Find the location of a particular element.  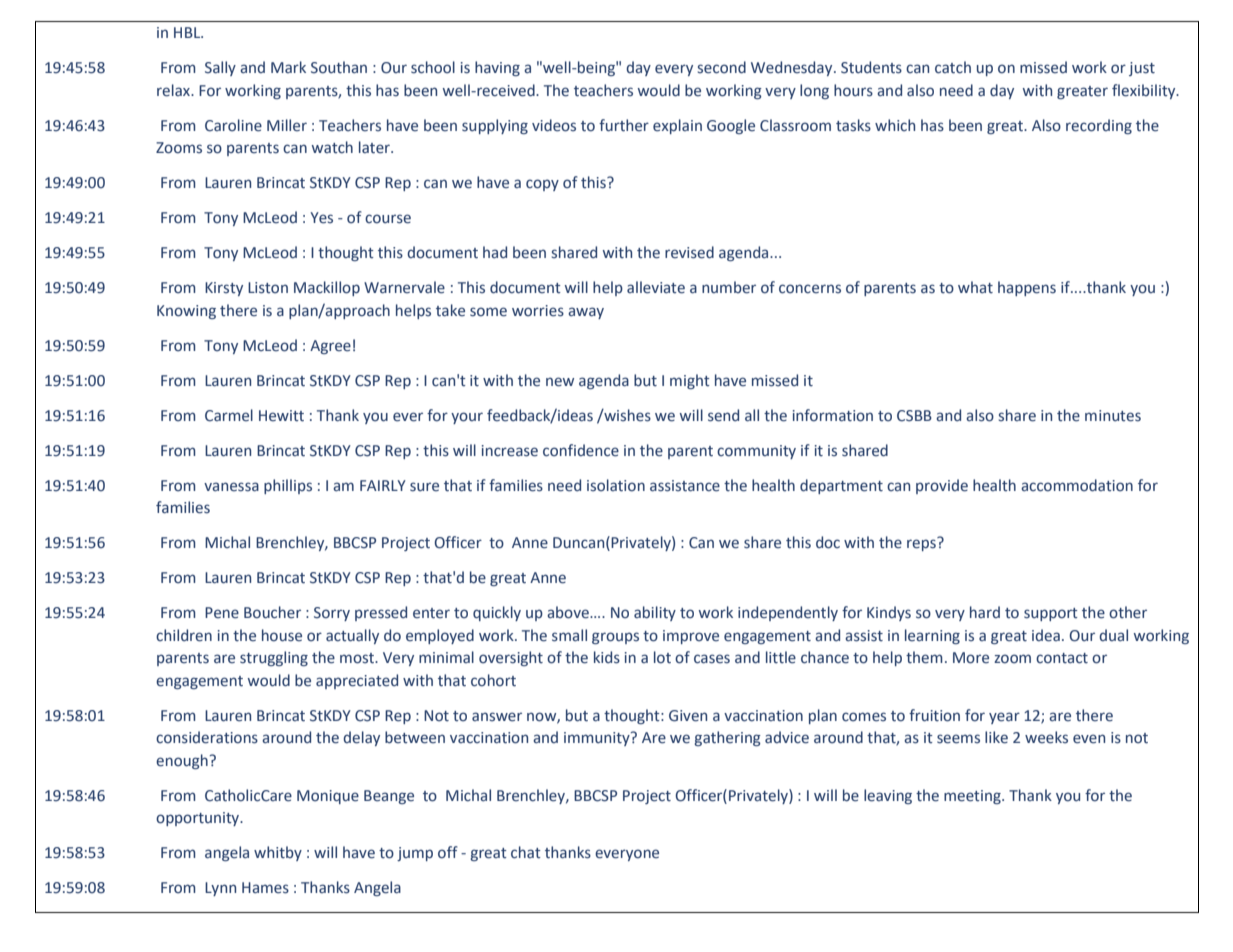

Mark is located at coordinates (288, 67).
